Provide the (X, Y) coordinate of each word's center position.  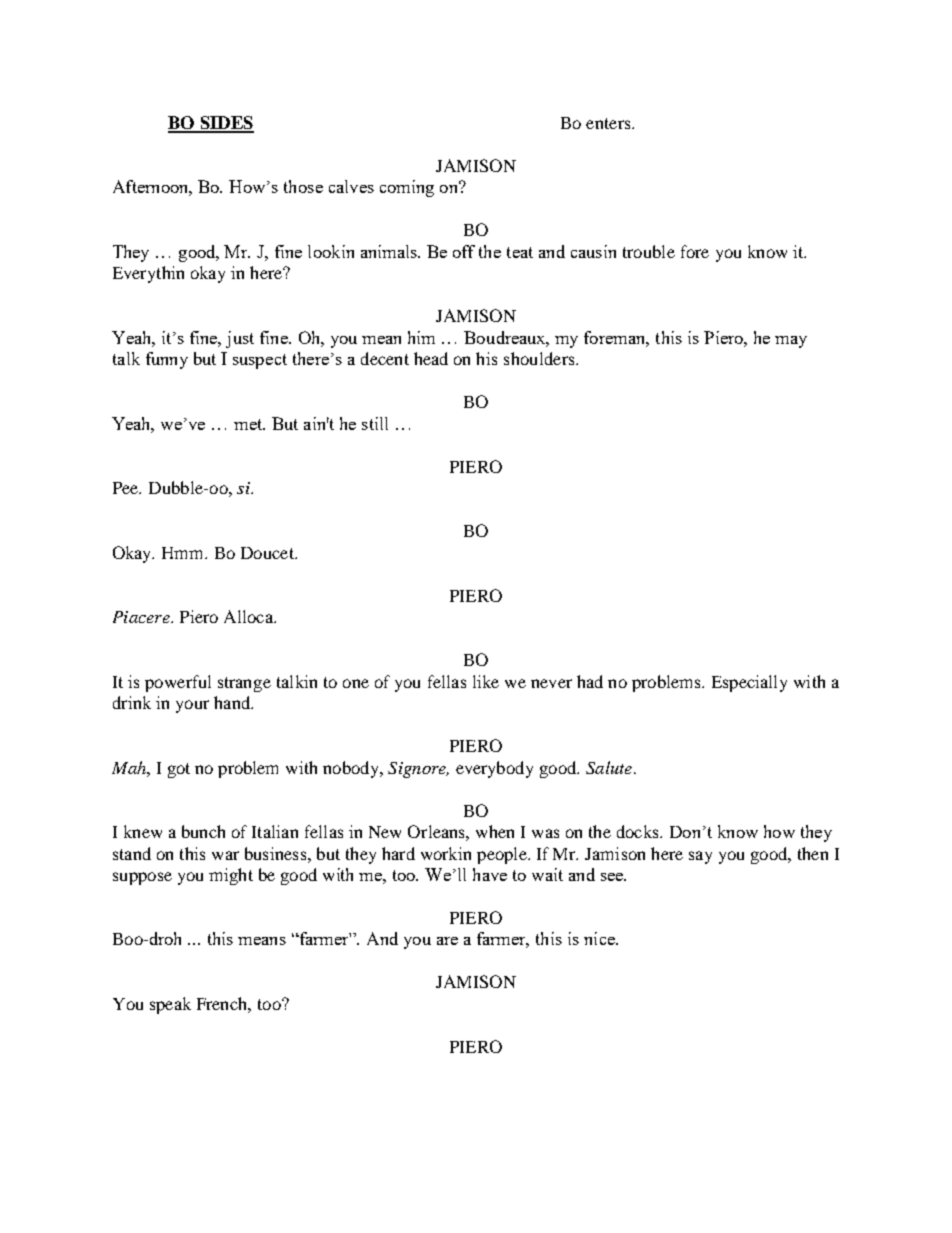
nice (600, 938)
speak (170, 1005)
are (447, 941)
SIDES (226, 124)
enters (609, 123)
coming (407, 188)
